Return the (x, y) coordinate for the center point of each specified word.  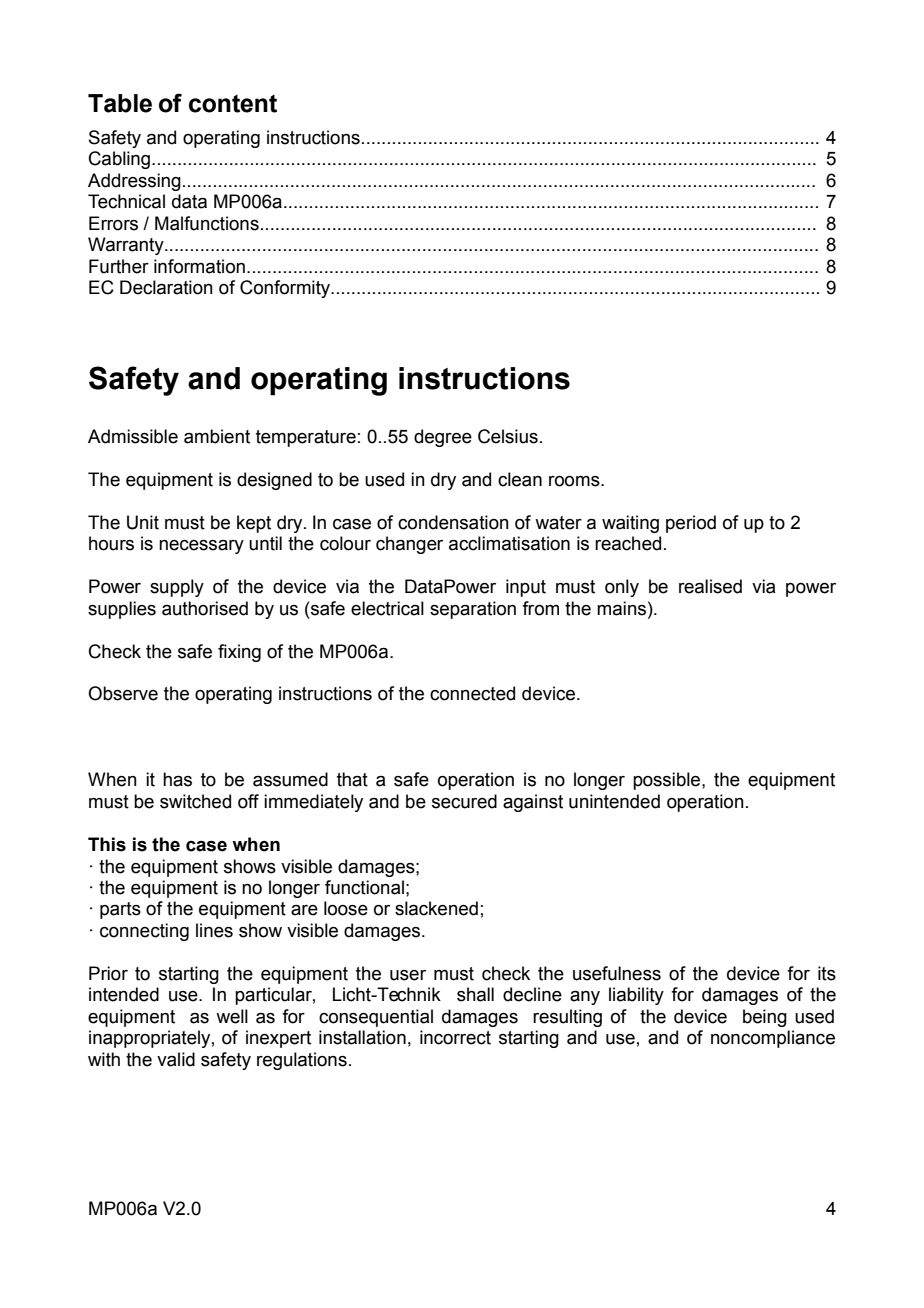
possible (668, 781)
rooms (575, 481)
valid (176, 1059)
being (765, 1018)
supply (177, 588)
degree (443, 438)
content (233, 104)
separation (473, 610)
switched (195, 801)
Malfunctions (207, 223)
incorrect (455, 1037)
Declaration (166, 287)
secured (464, 801)
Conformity (286, 289)
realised (710, 586)
